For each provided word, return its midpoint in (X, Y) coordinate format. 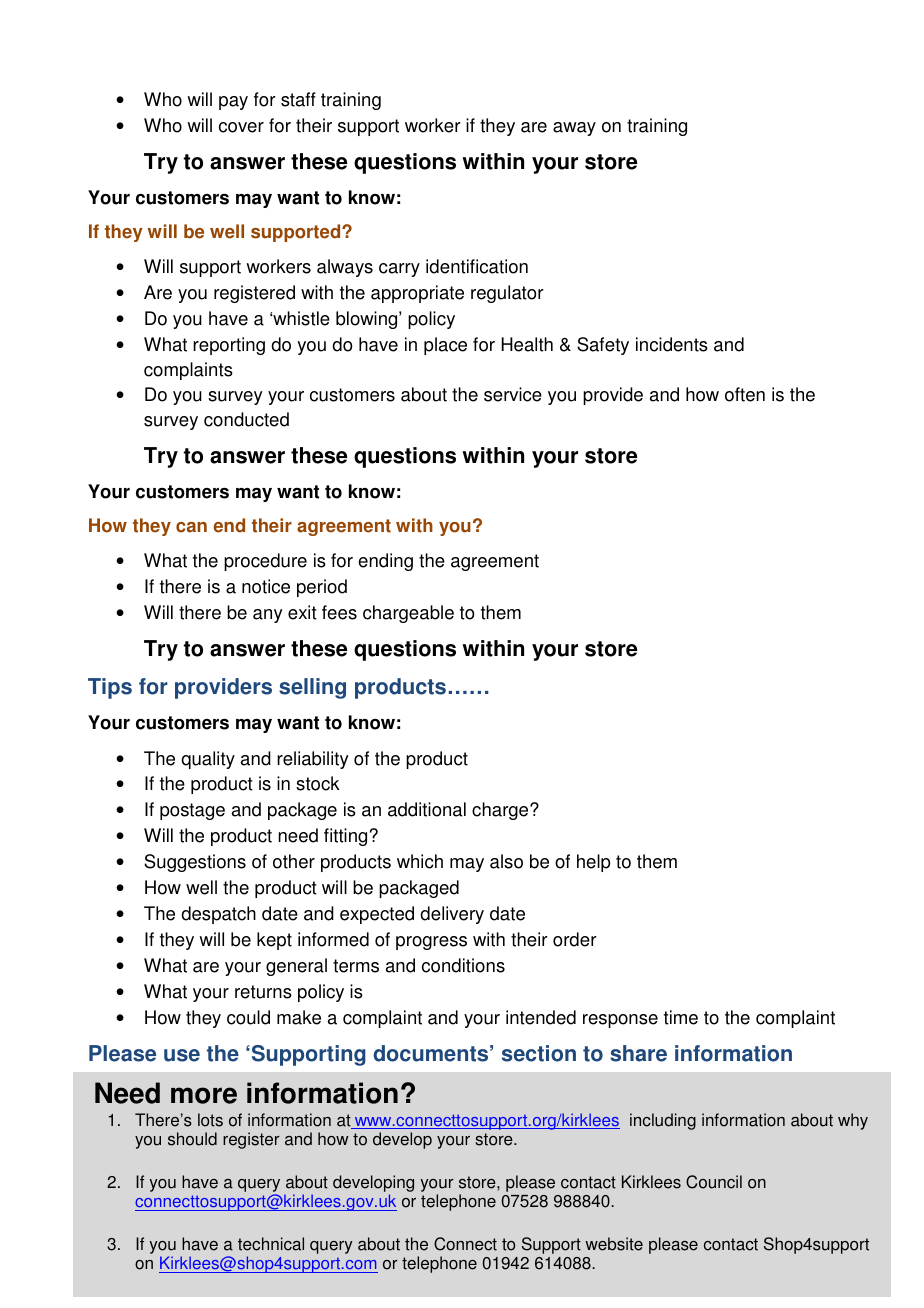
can (191, 527)
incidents (672, 344)
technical (271, 1244)
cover (241, 127)
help (594, 863)
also (506, 861)
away (574, 129)
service (513, 394)
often (745, 394)
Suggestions (195, 863)
